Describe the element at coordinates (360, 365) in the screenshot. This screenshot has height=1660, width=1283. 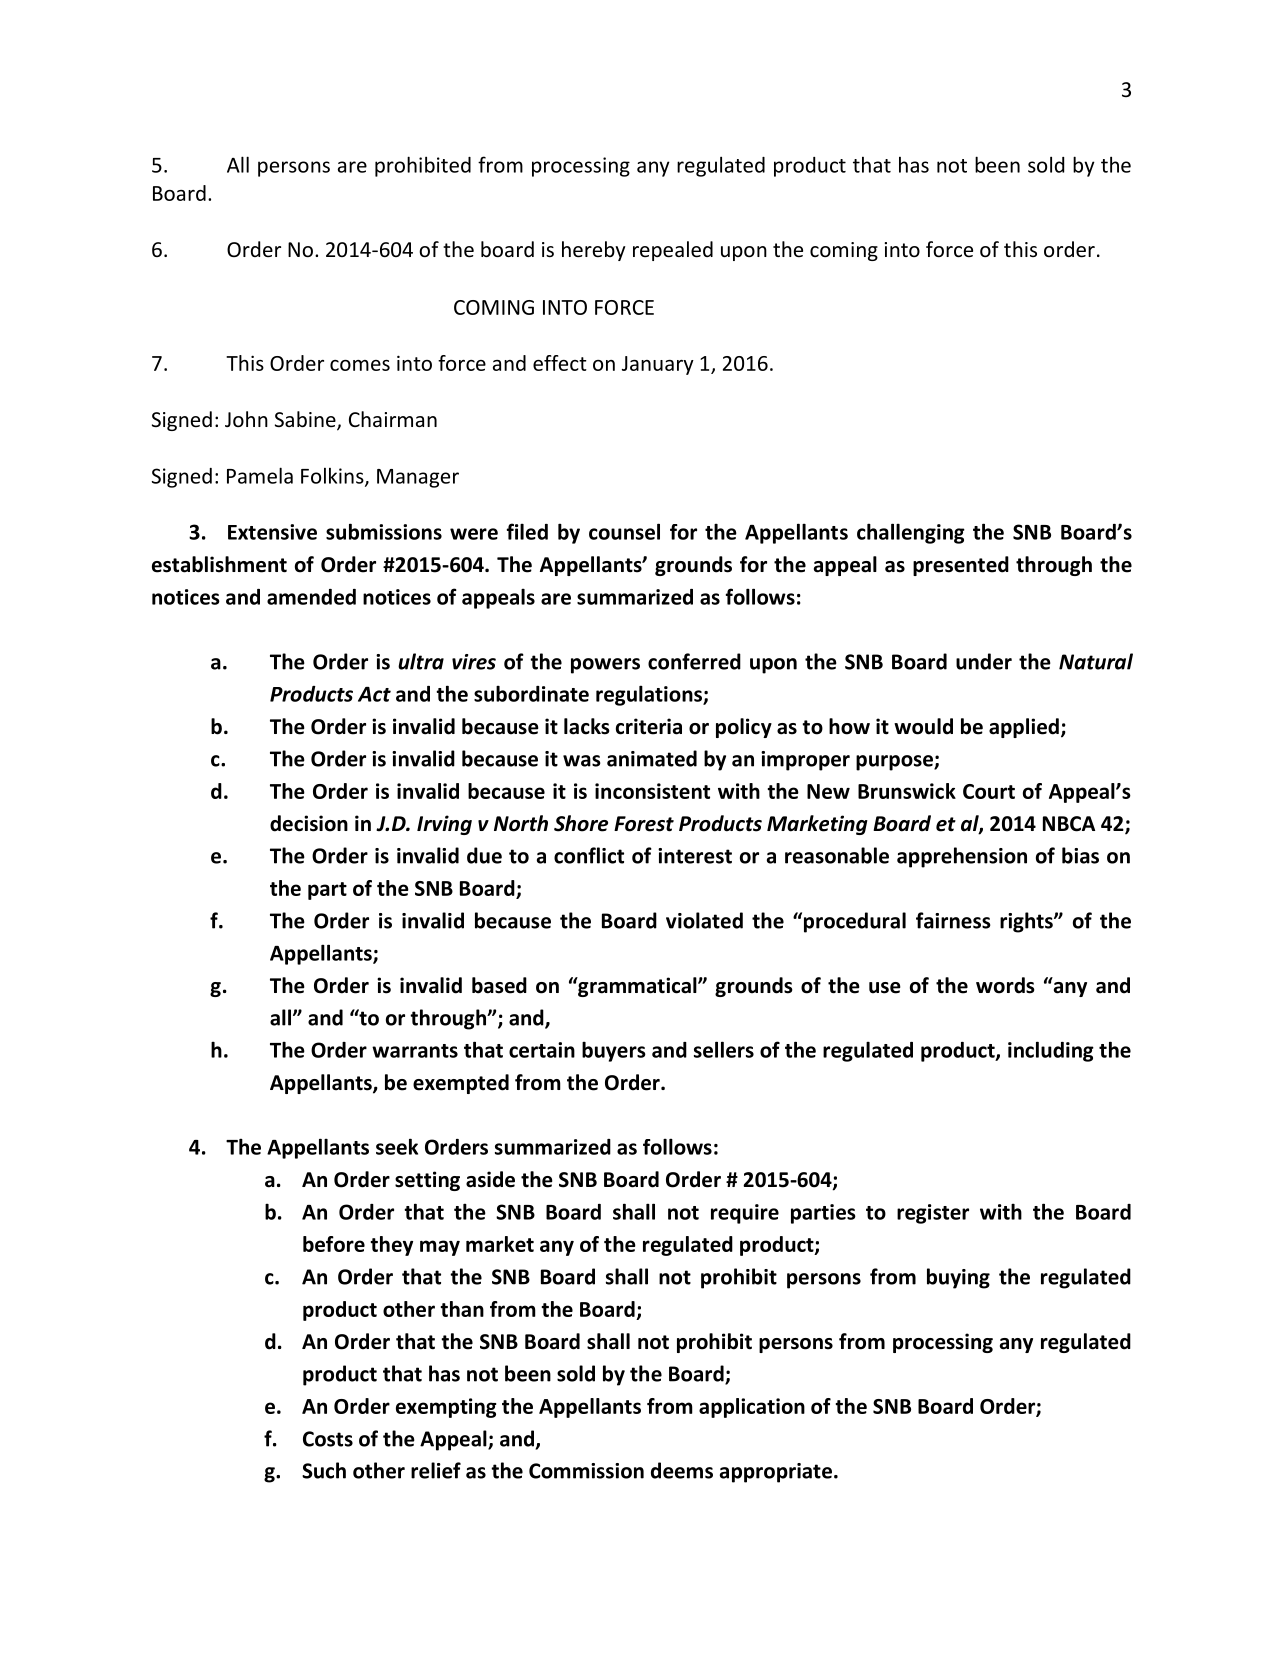
I see `comes` at that location.
